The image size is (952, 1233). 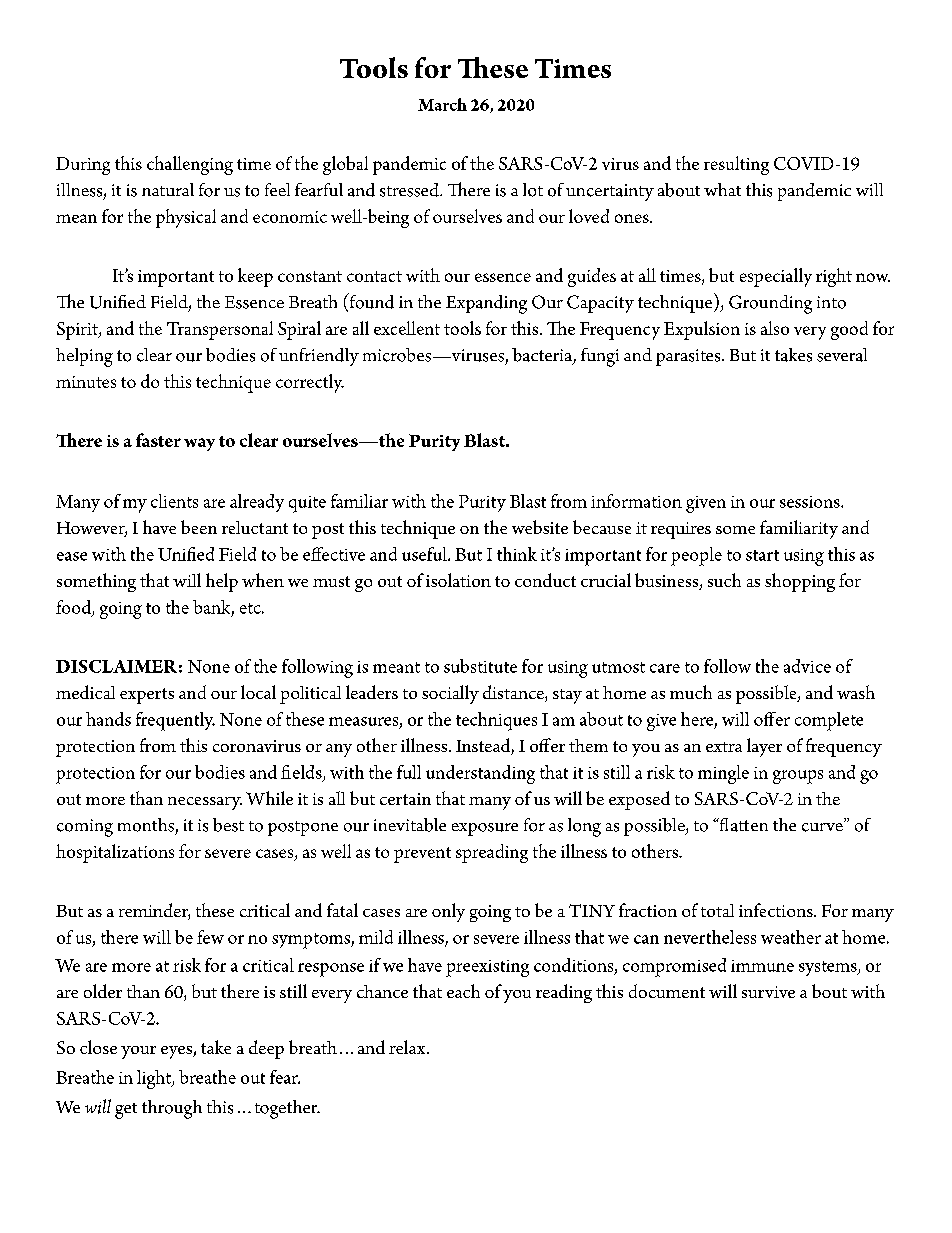 I want to click on shopping, so click(x=800, y=582).
